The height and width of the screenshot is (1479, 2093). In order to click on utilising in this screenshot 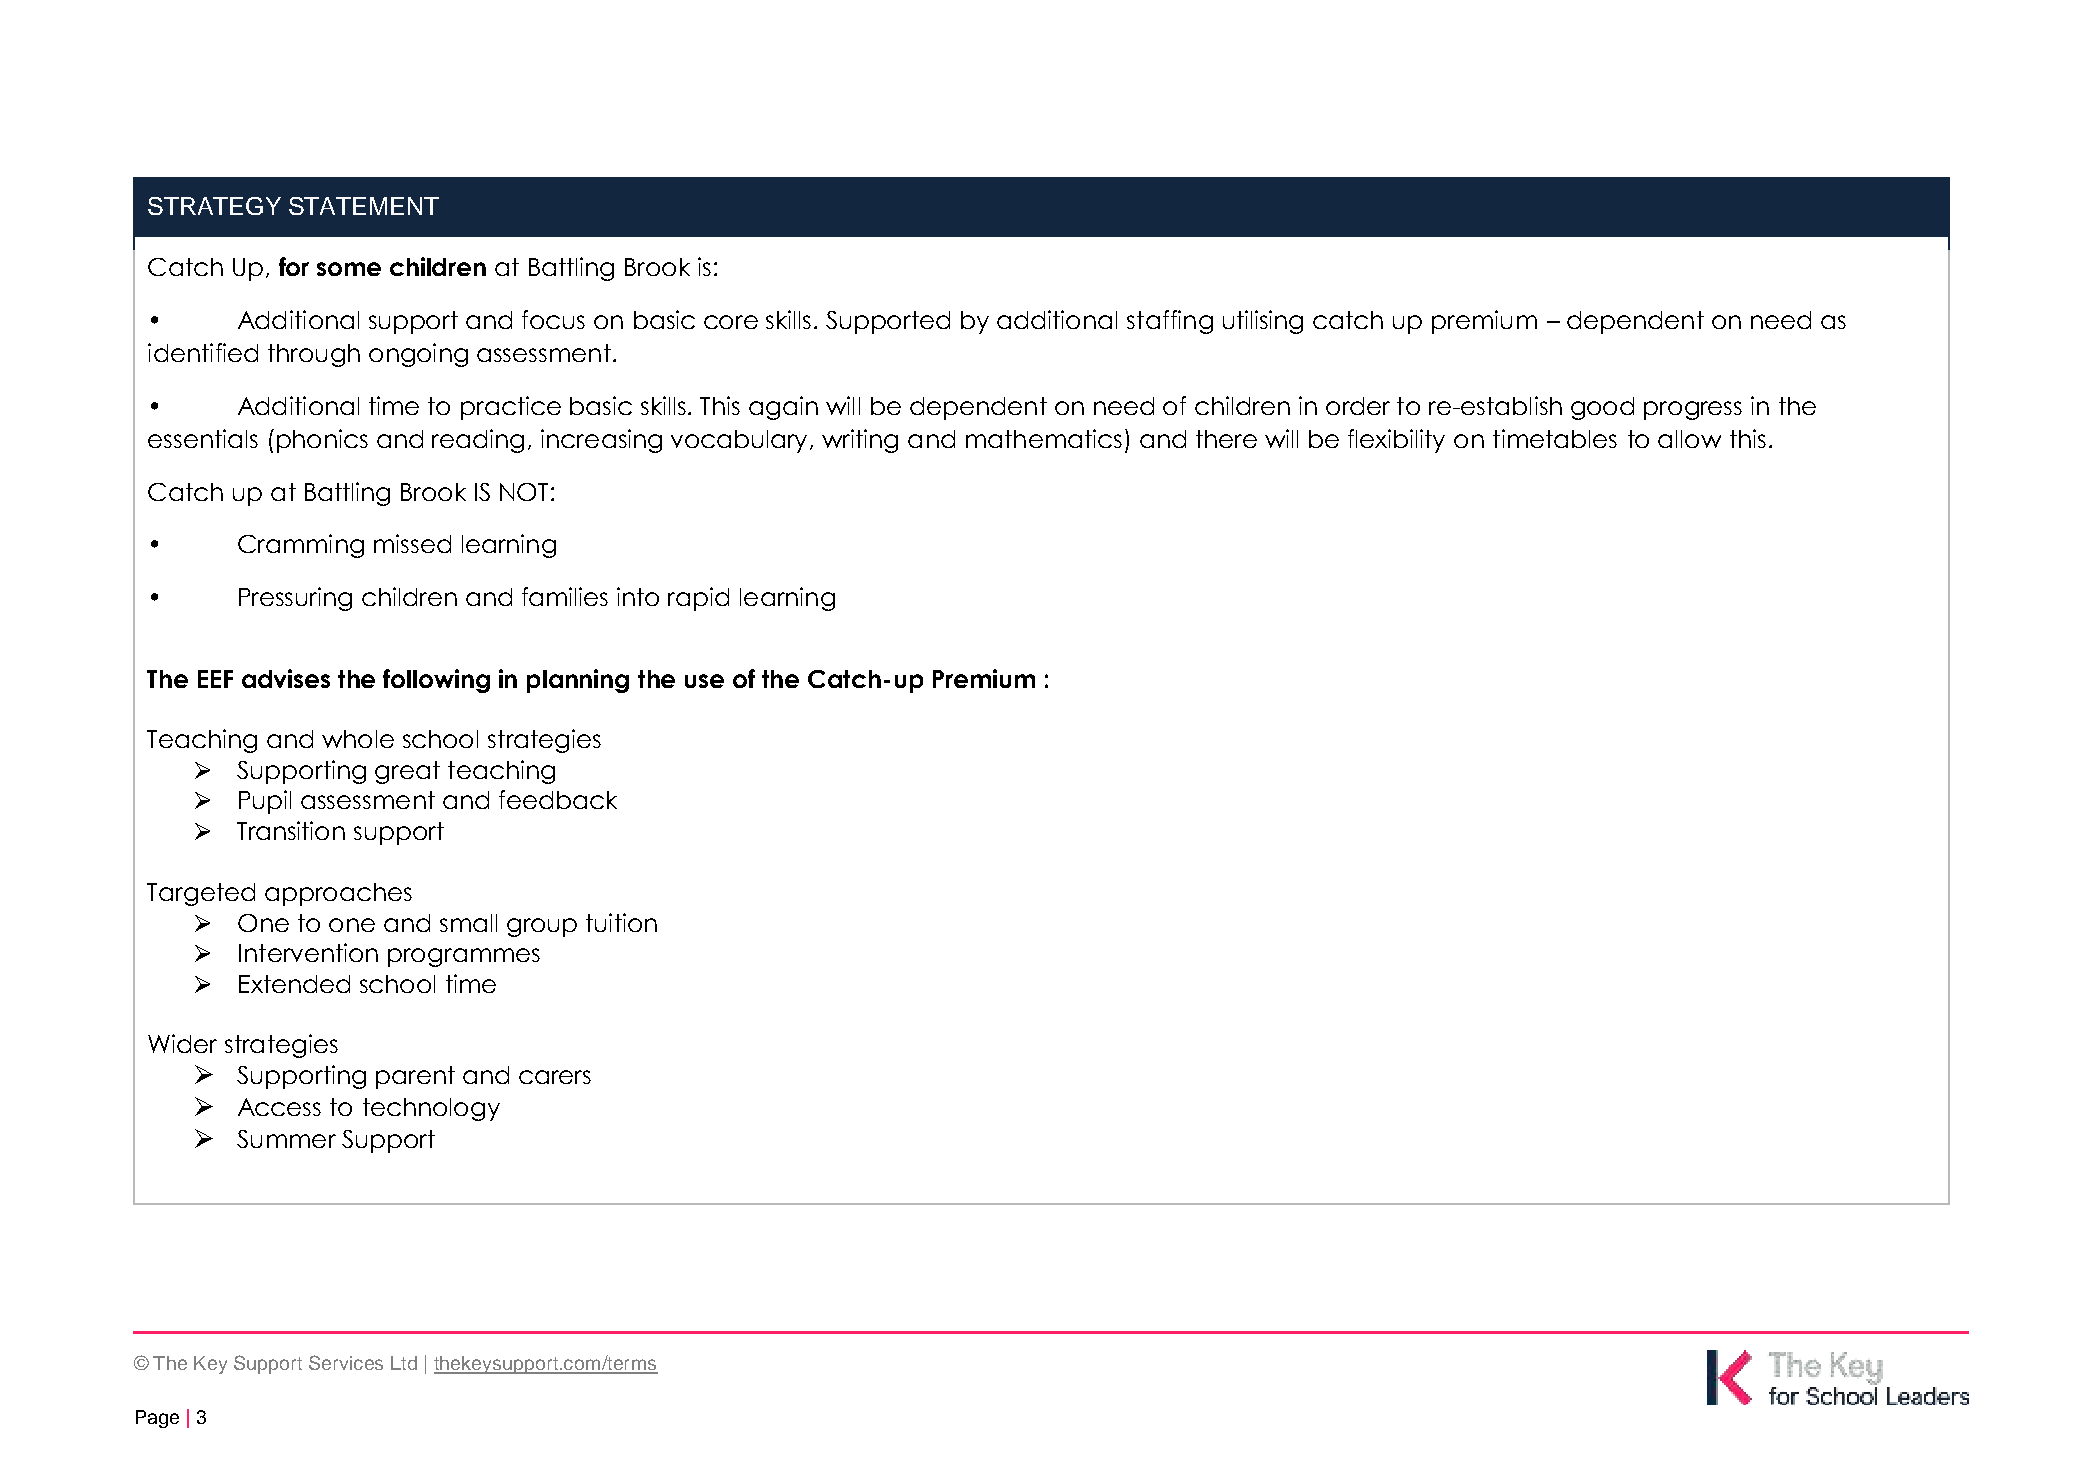, I will do `click(1263, 322)`.
